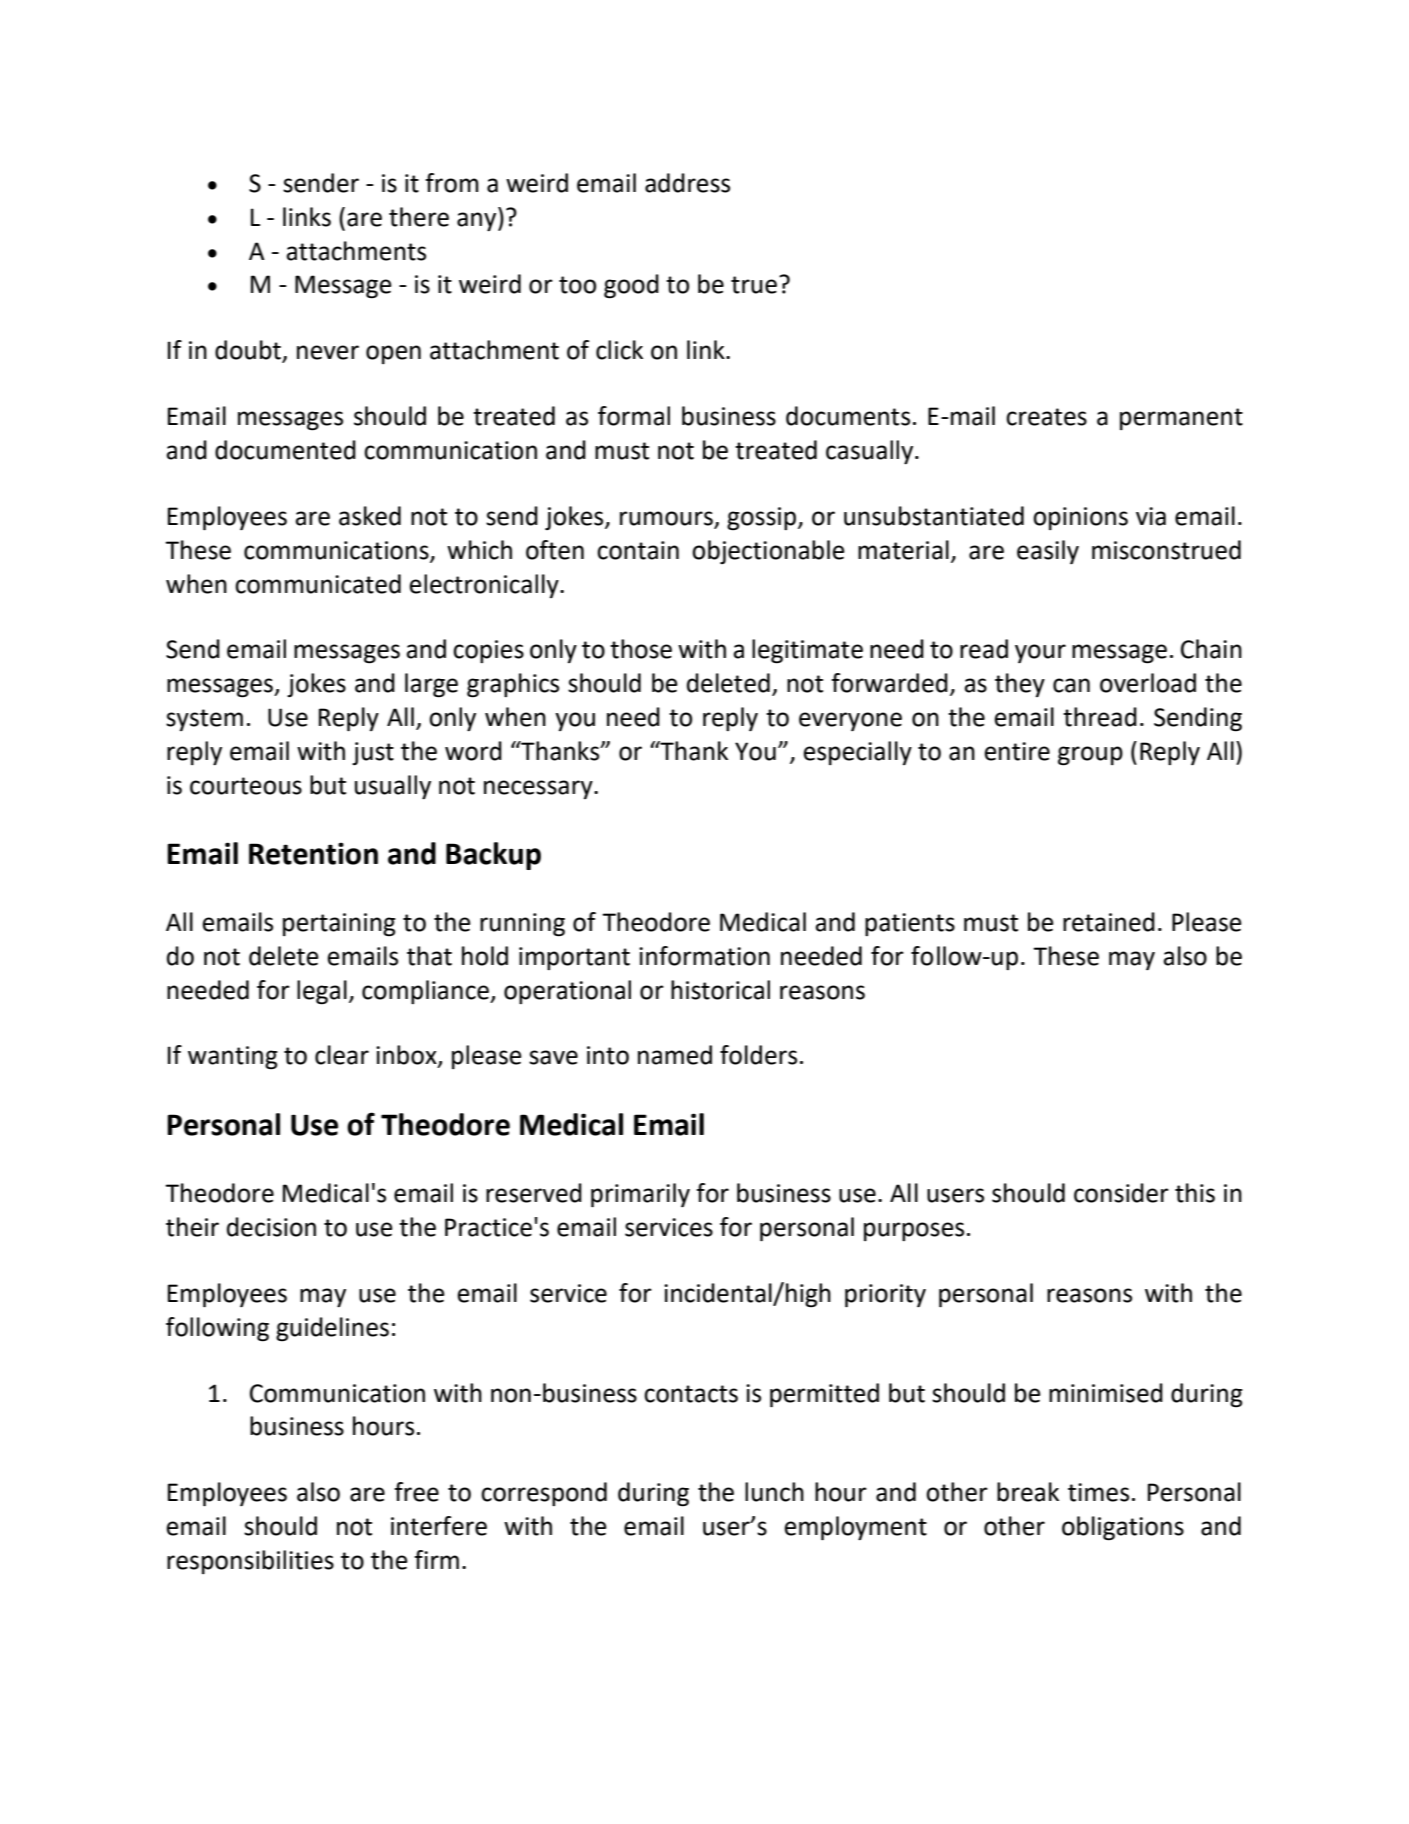  Describe the element at coordinates (1123, 1528) in the screenshot. I see `obligations` at that location.
